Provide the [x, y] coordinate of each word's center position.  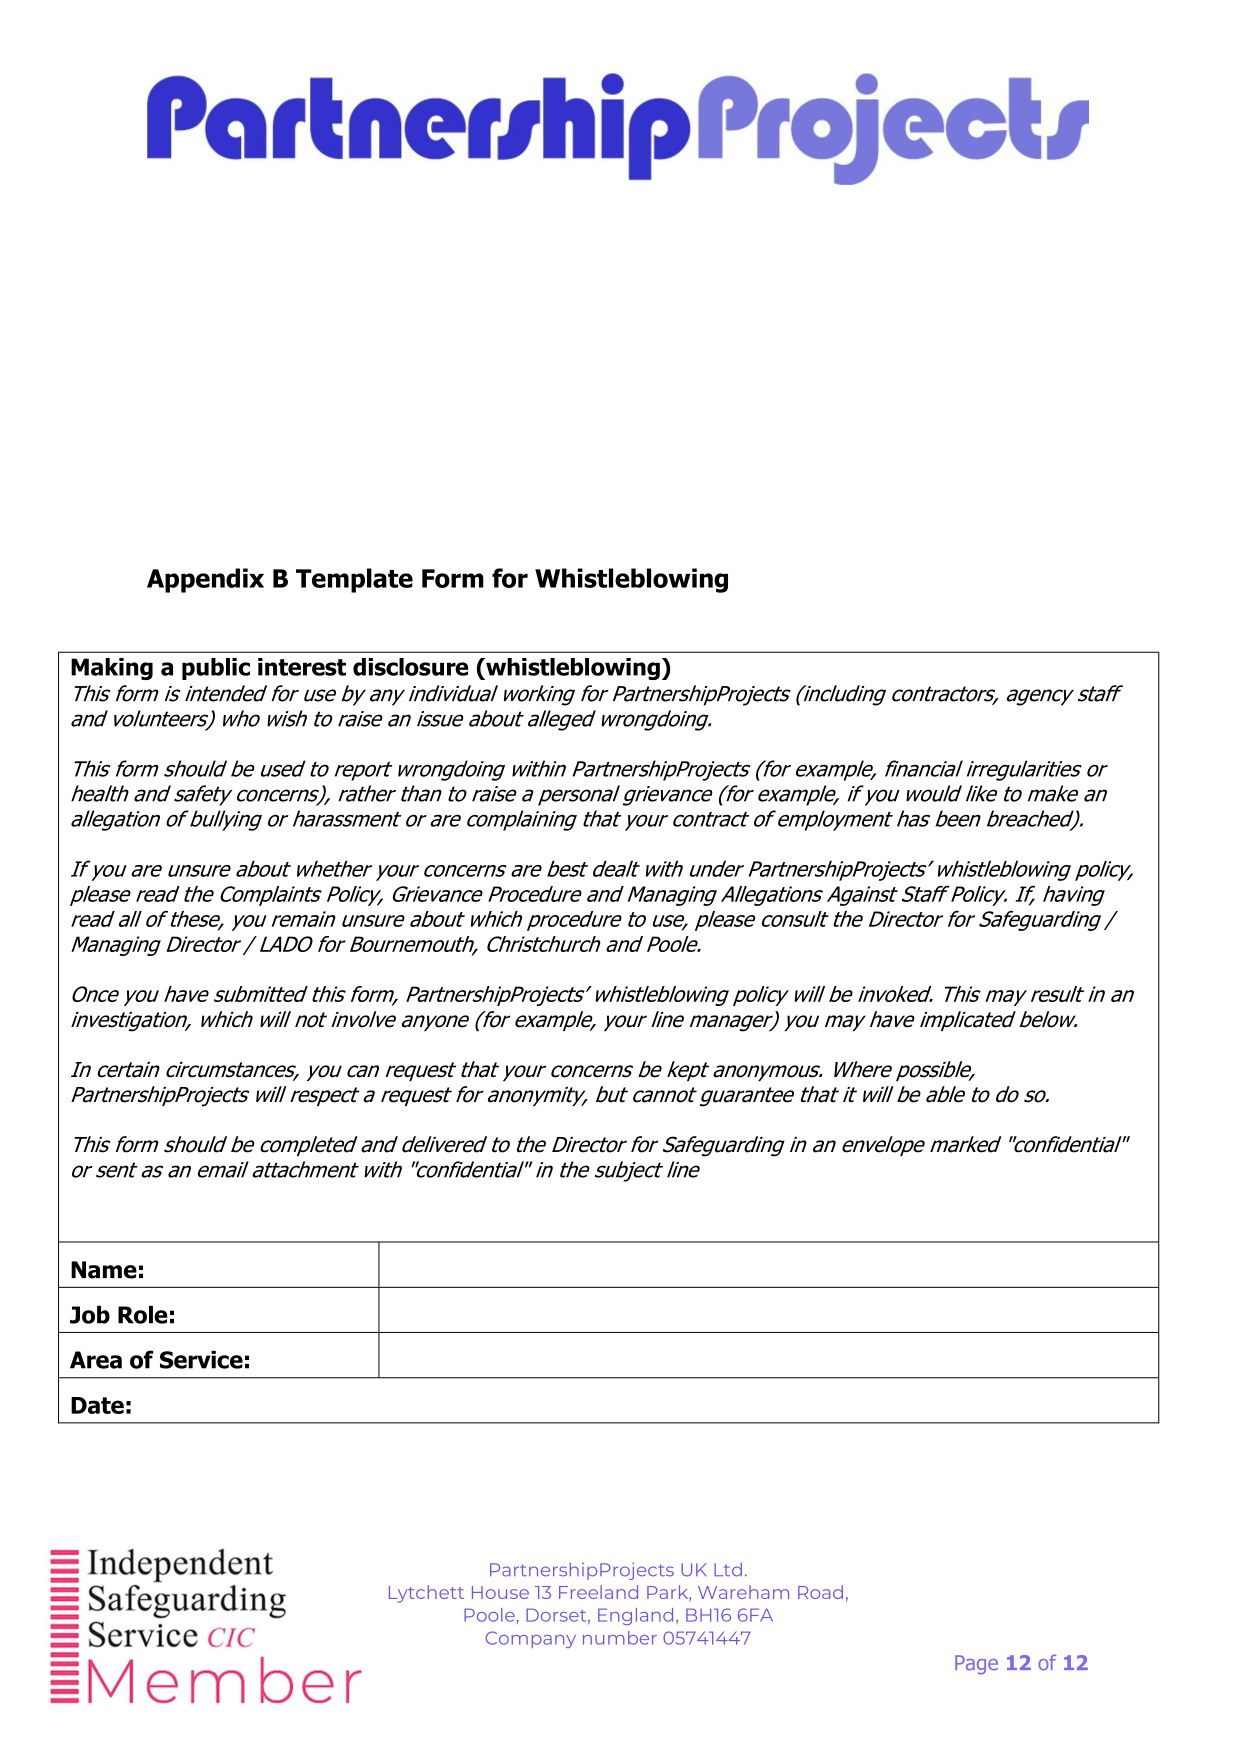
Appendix [205, 580]
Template [354, 580]
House [500, 1592]
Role [143, 1315]
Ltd [728, 1569]
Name [104, 1270]
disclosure [411, 667]
